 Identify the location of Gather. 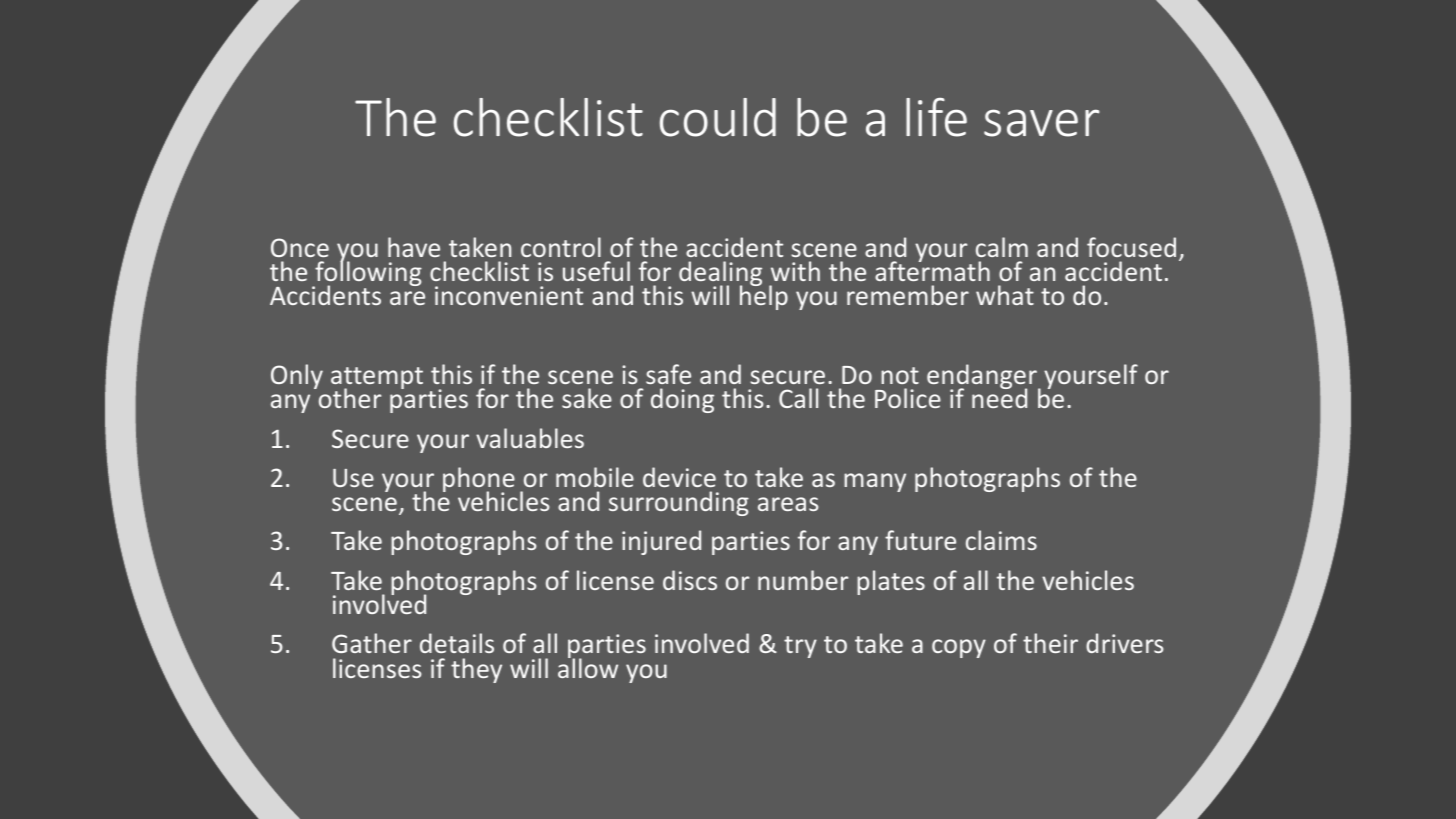
(372, 643).
